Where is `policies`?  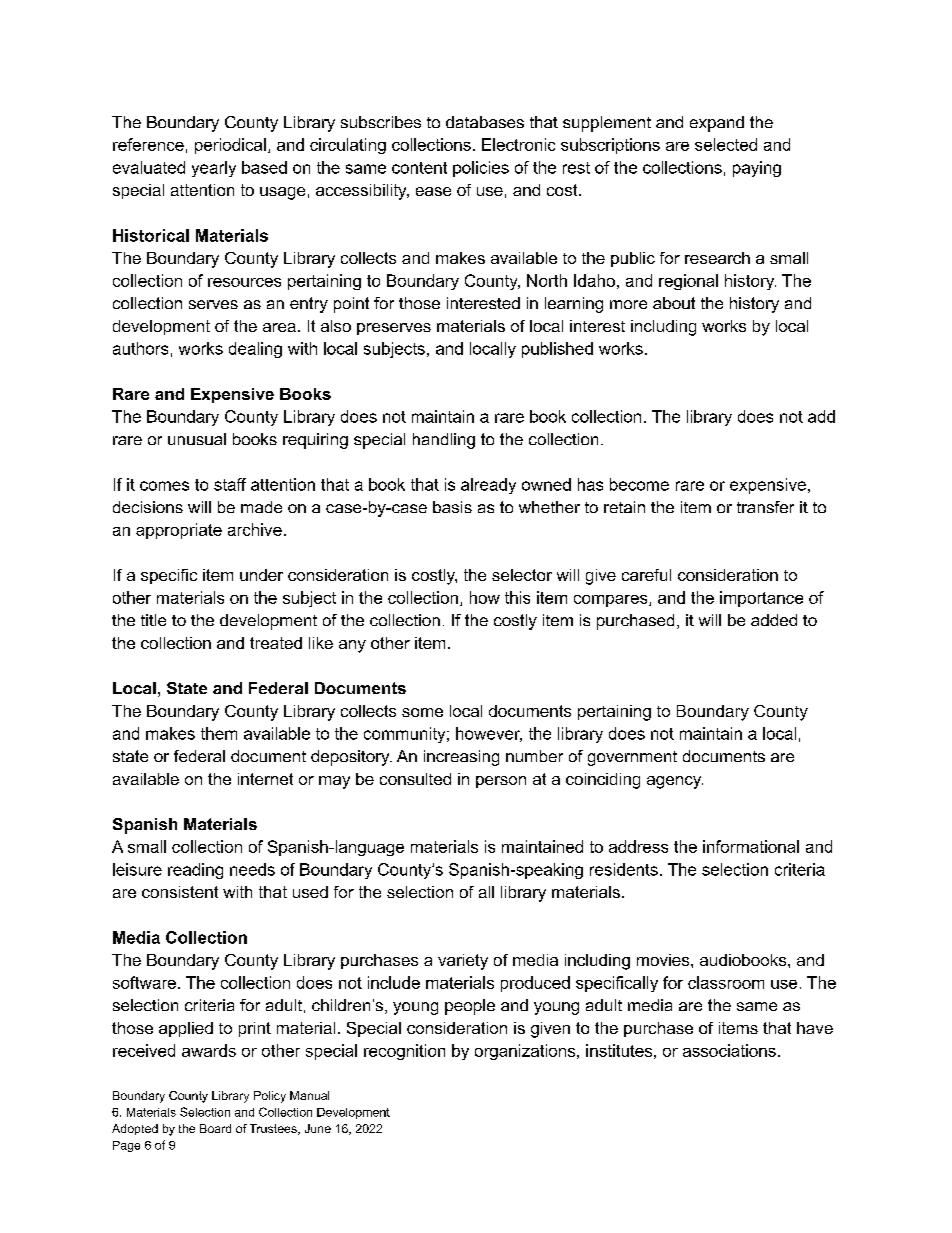 policies is located at coordinates (481, 169).
